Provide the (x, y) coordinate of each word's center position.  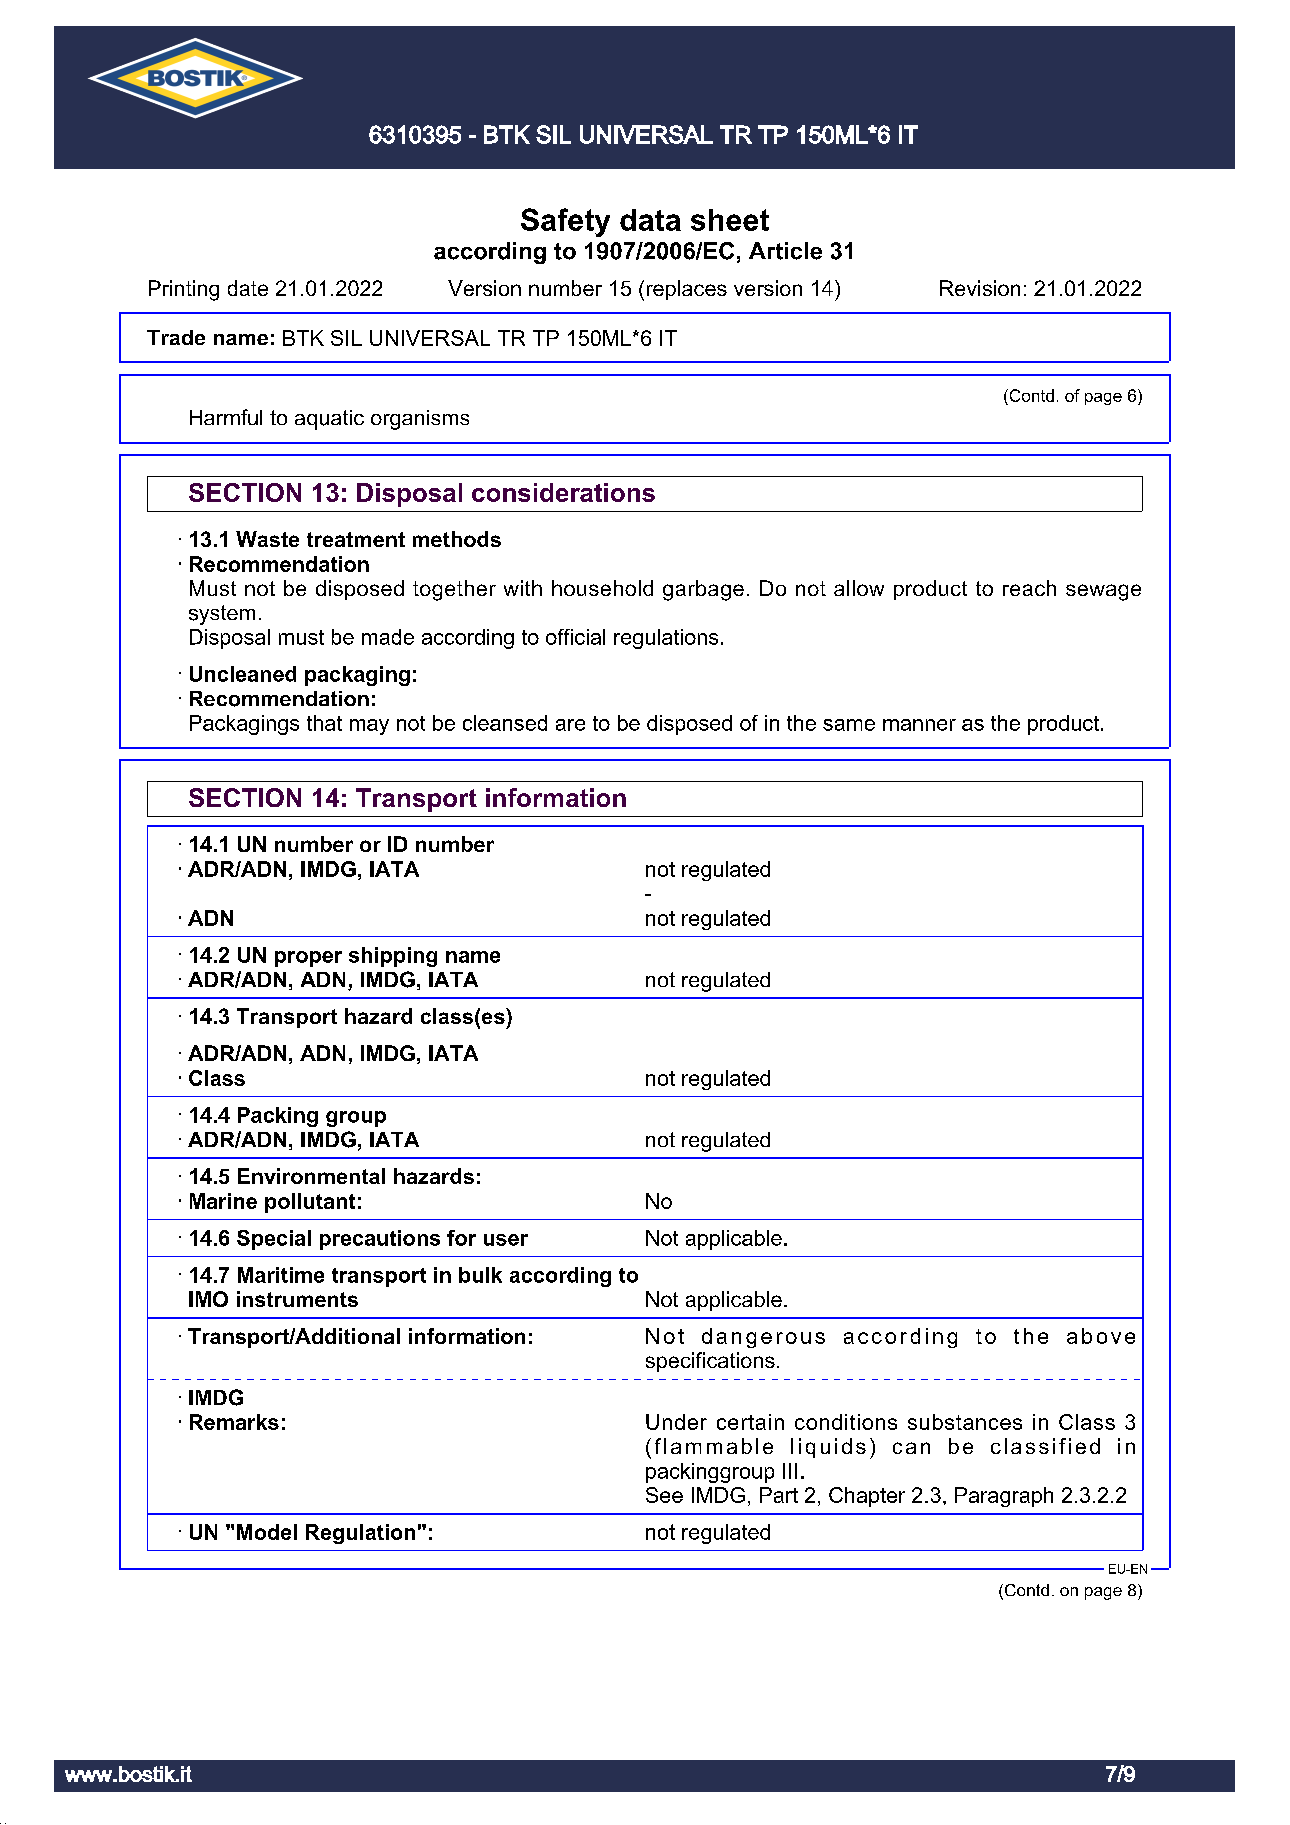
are (570, 725)
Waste (267, 539)
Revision (980, 288)
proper (308, 959)
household (602, 588)
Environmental (311, 1176)
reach (1029, 588)
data (650, 220)
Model (267, 1532)
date (248, 288)
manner (919, 725)
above (1101, 1336)
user (506, 1240)
